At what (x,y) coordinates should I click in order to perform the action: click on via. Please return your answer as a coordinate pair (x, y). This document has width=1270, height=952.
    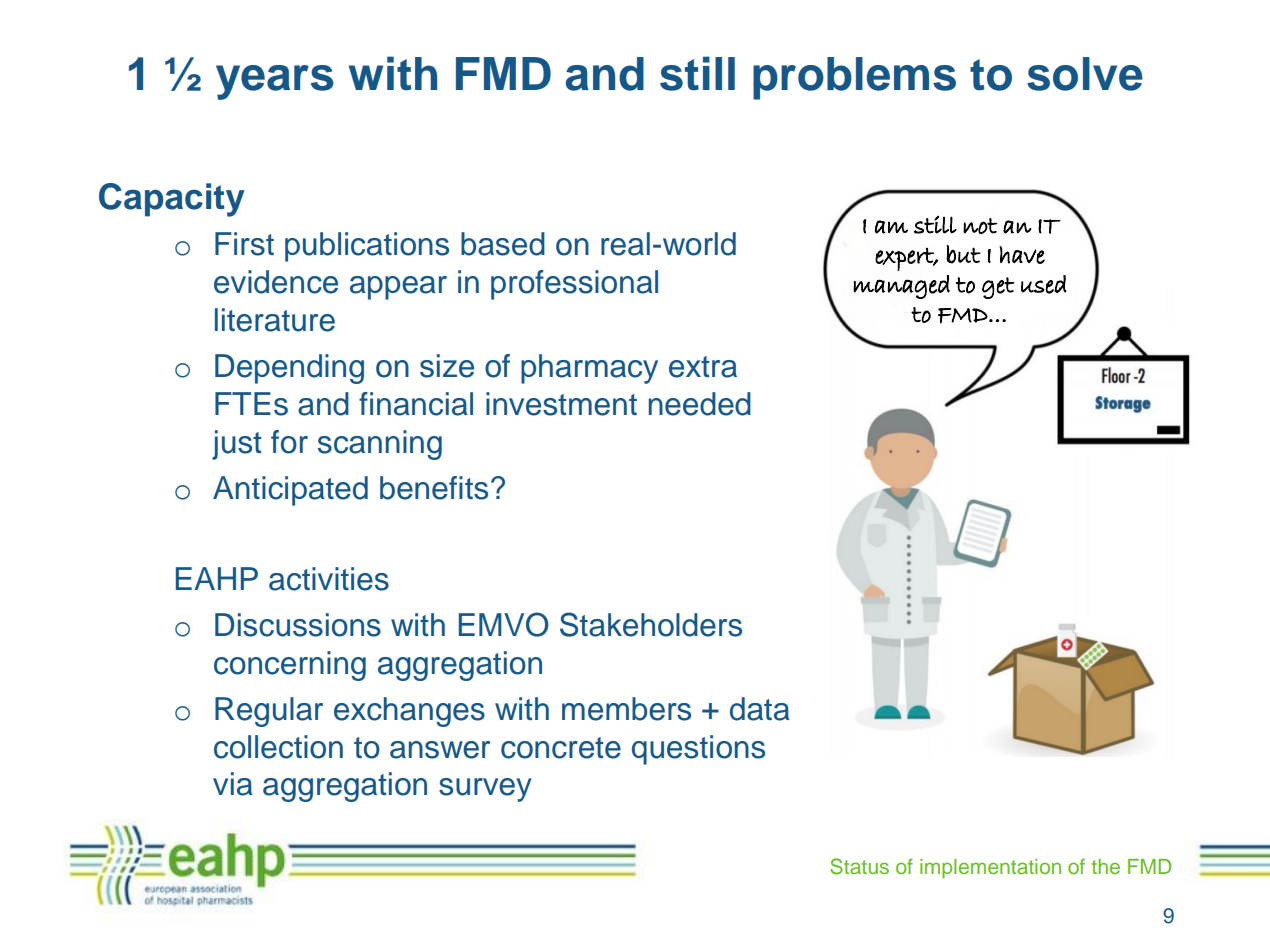
    Looking at the image, I should click on (233, 784).
